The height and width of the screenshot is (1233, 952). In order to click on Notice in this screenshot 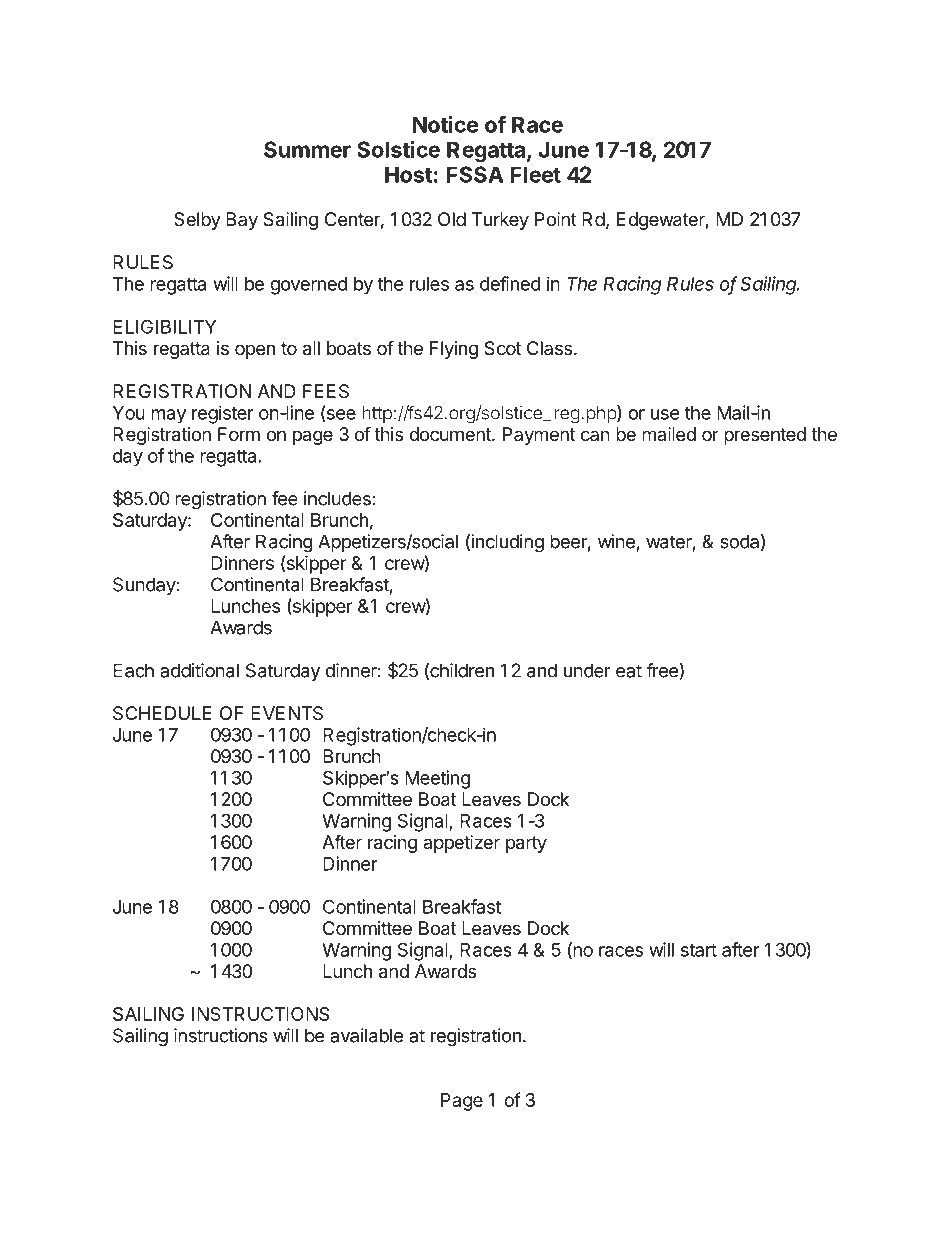, I will do `click(445, 124)`.
